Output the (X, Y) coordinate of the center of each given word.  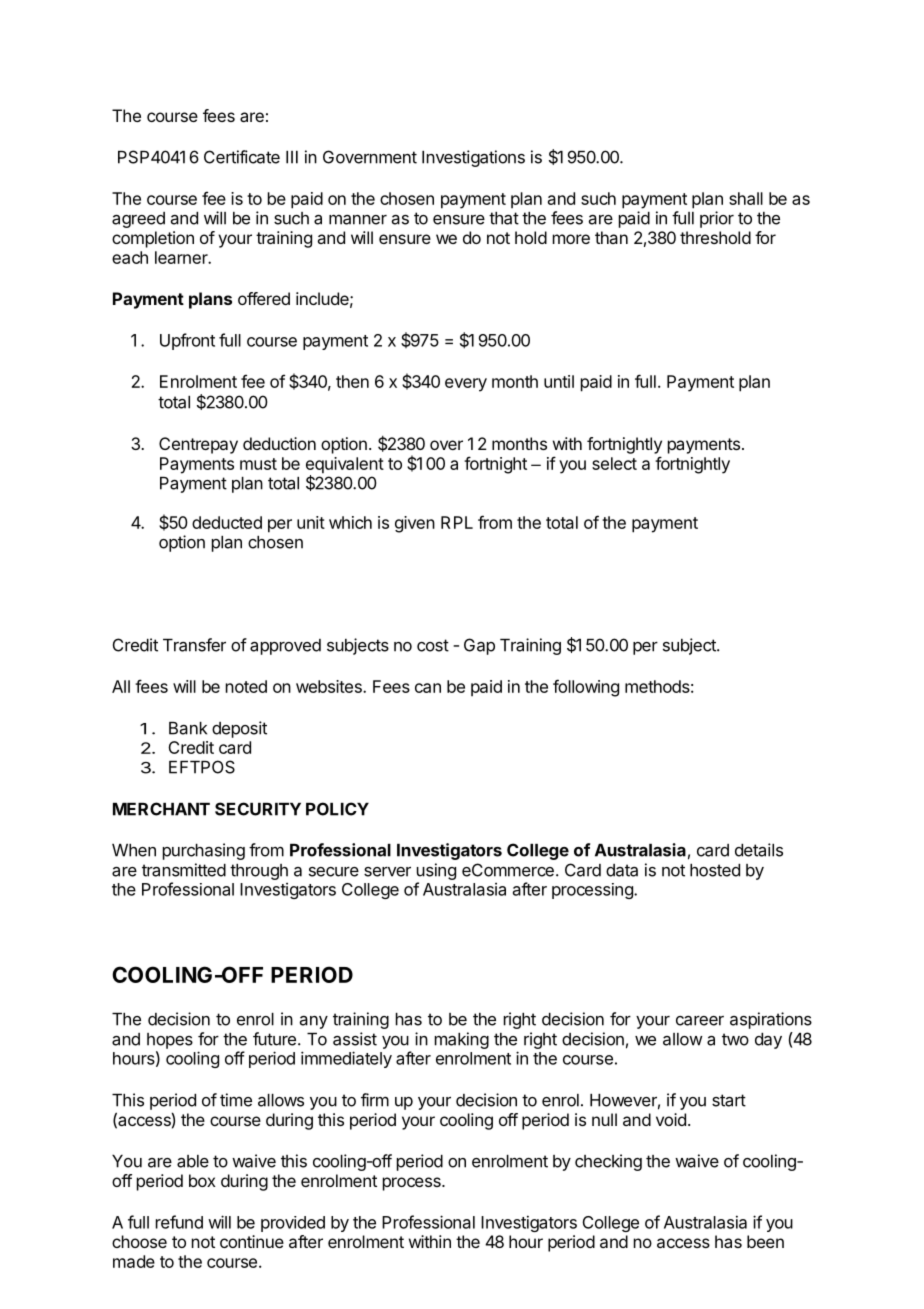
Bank (188, 728)
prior (717, 219)
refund (179, 1222)
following (586, 688)
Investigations (473, 158)
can (428, 688)
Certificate (242, 157)
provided (293, 1224)
